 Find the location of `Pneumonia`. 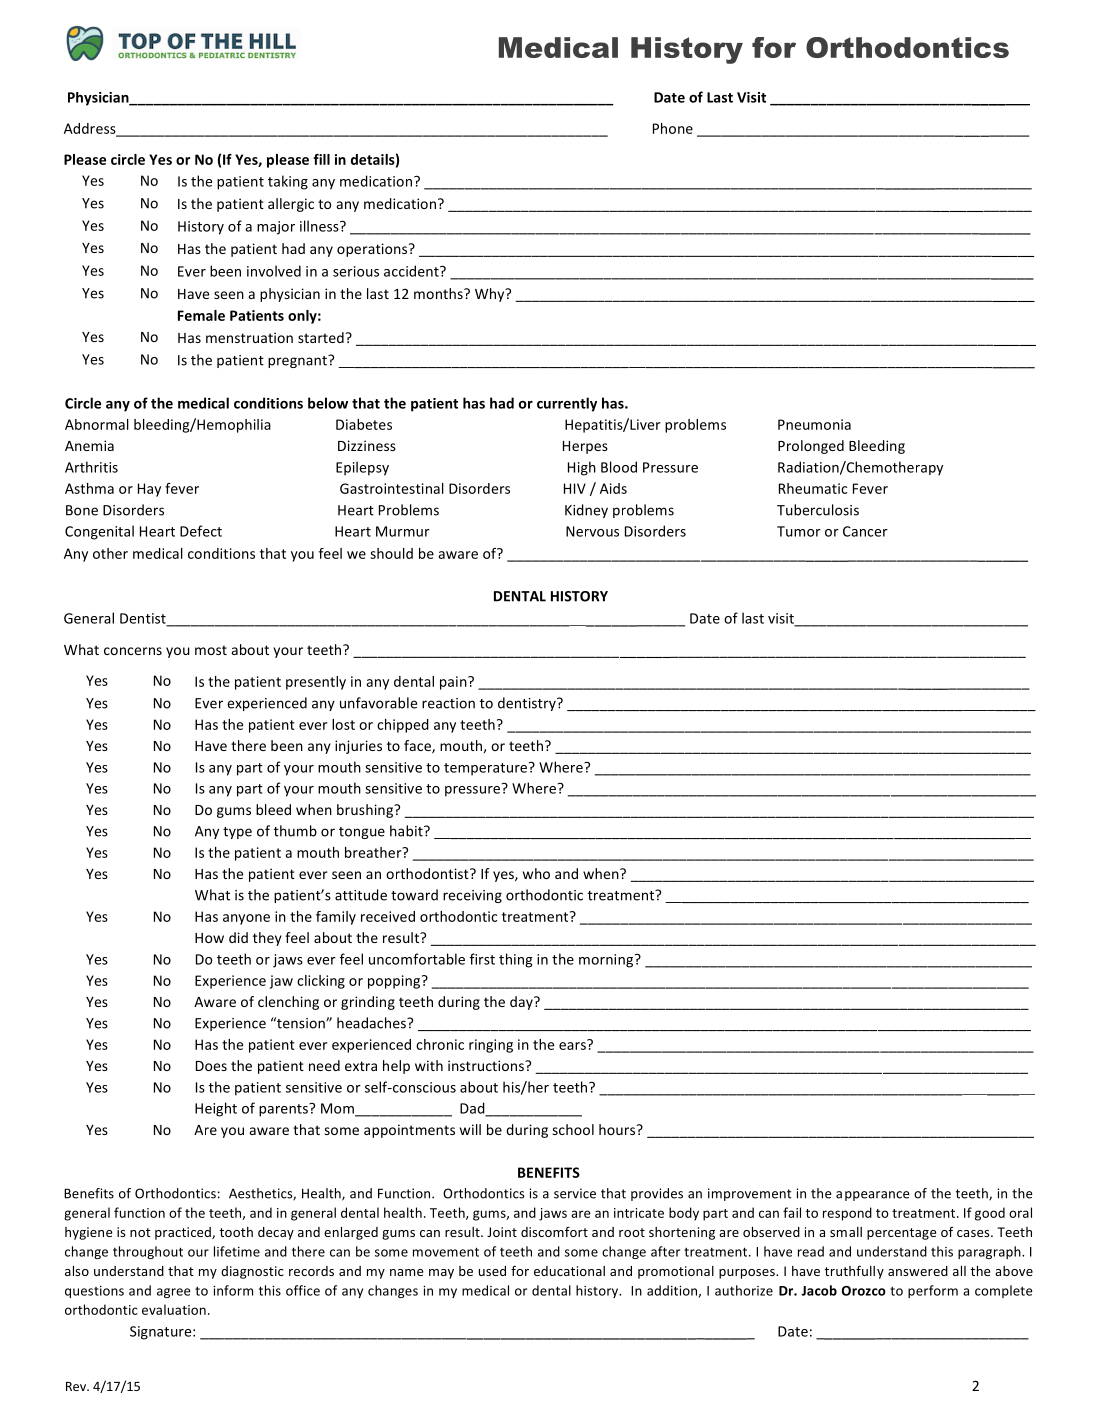

Pneumonia is located at coordinates (814, 424).
